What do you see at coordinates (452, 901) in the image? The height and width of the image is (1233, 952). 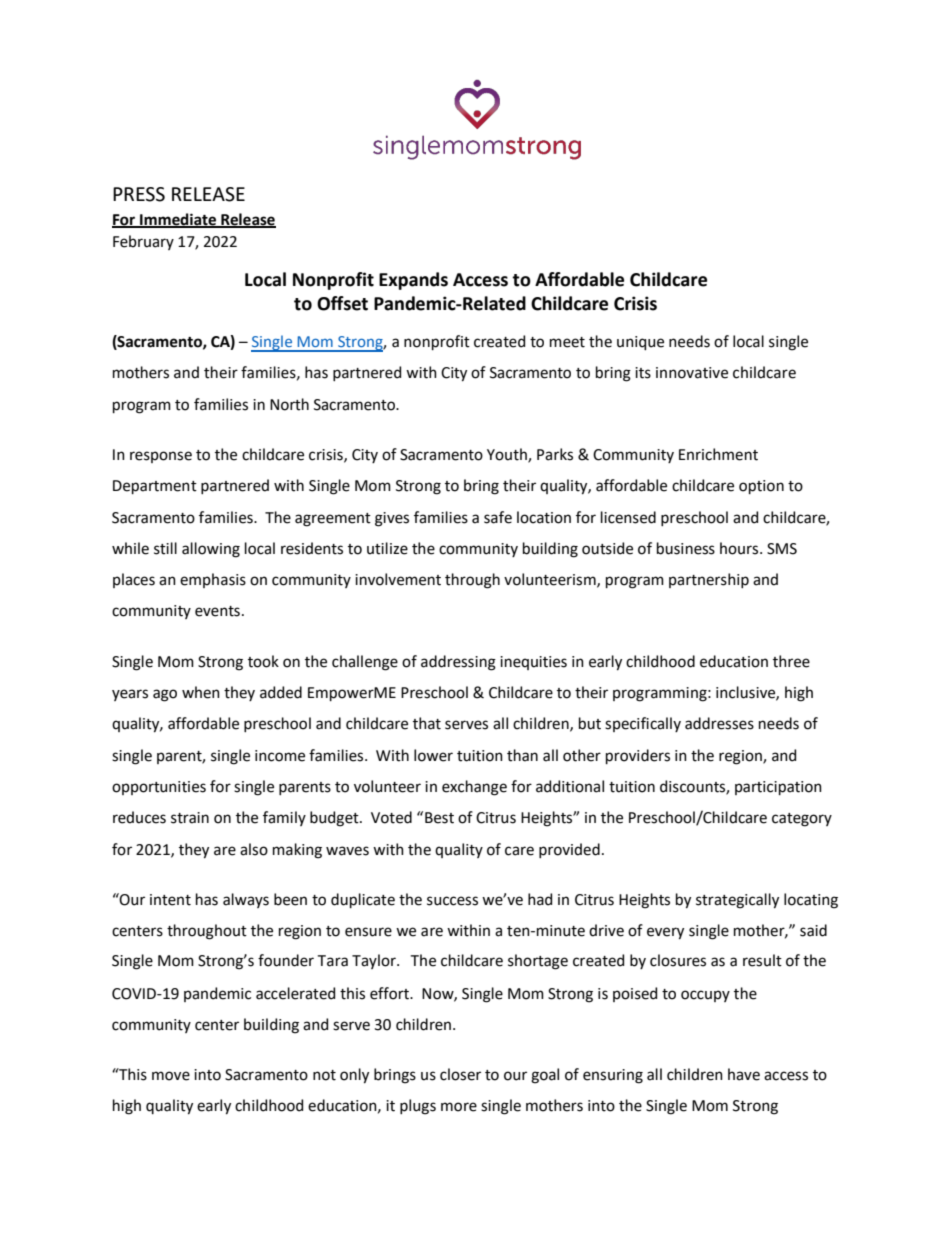 I see `success` at bounding box center [452, 901].
